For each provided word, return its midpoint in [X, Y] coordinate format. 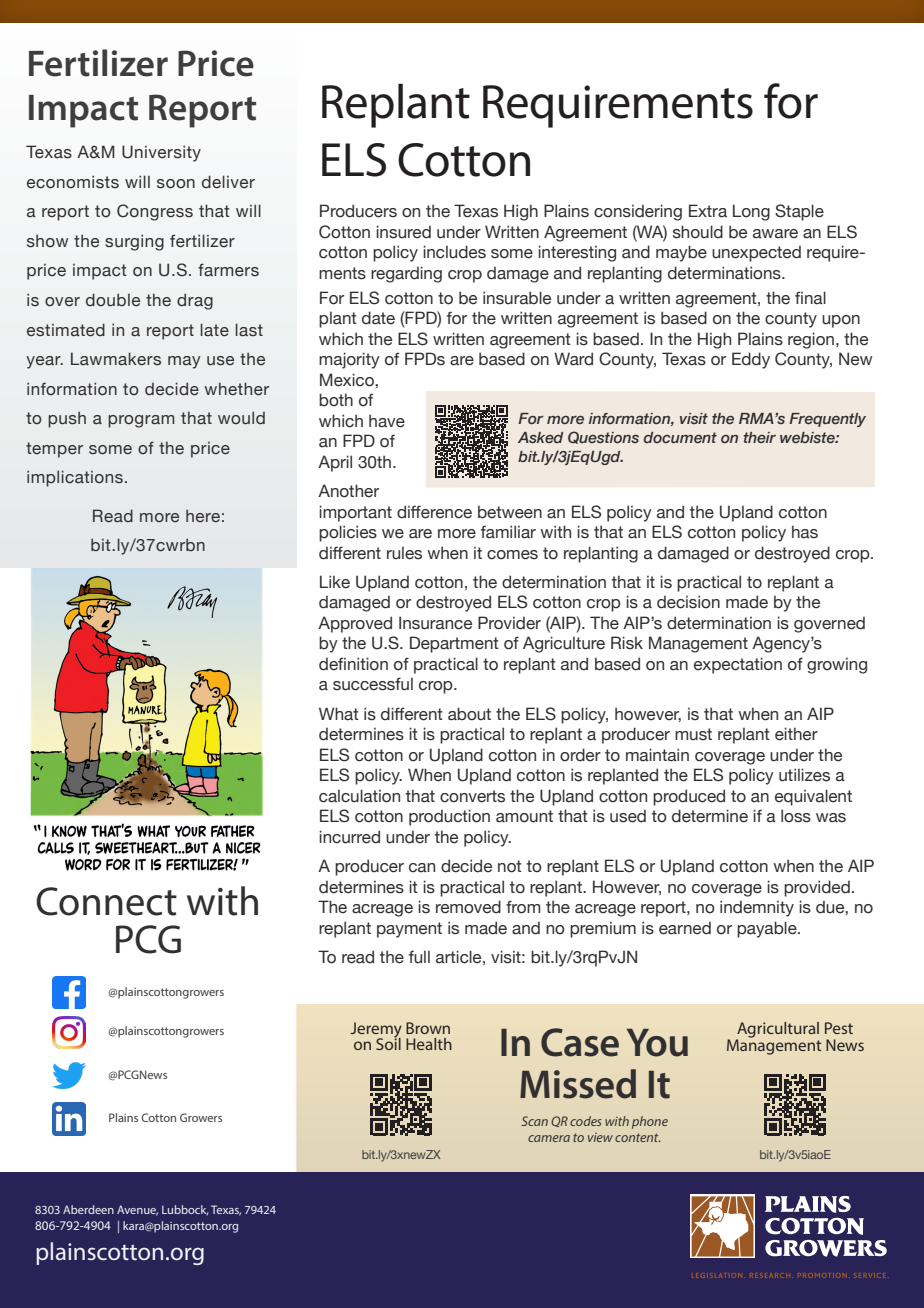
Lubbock [185, 1210]
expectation [738, 665]
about [469, 714]
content [637, 1137]
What [339, 714]
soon [176, 184]
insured [403, 232]
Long [751, 212]
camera [549, 1138]
